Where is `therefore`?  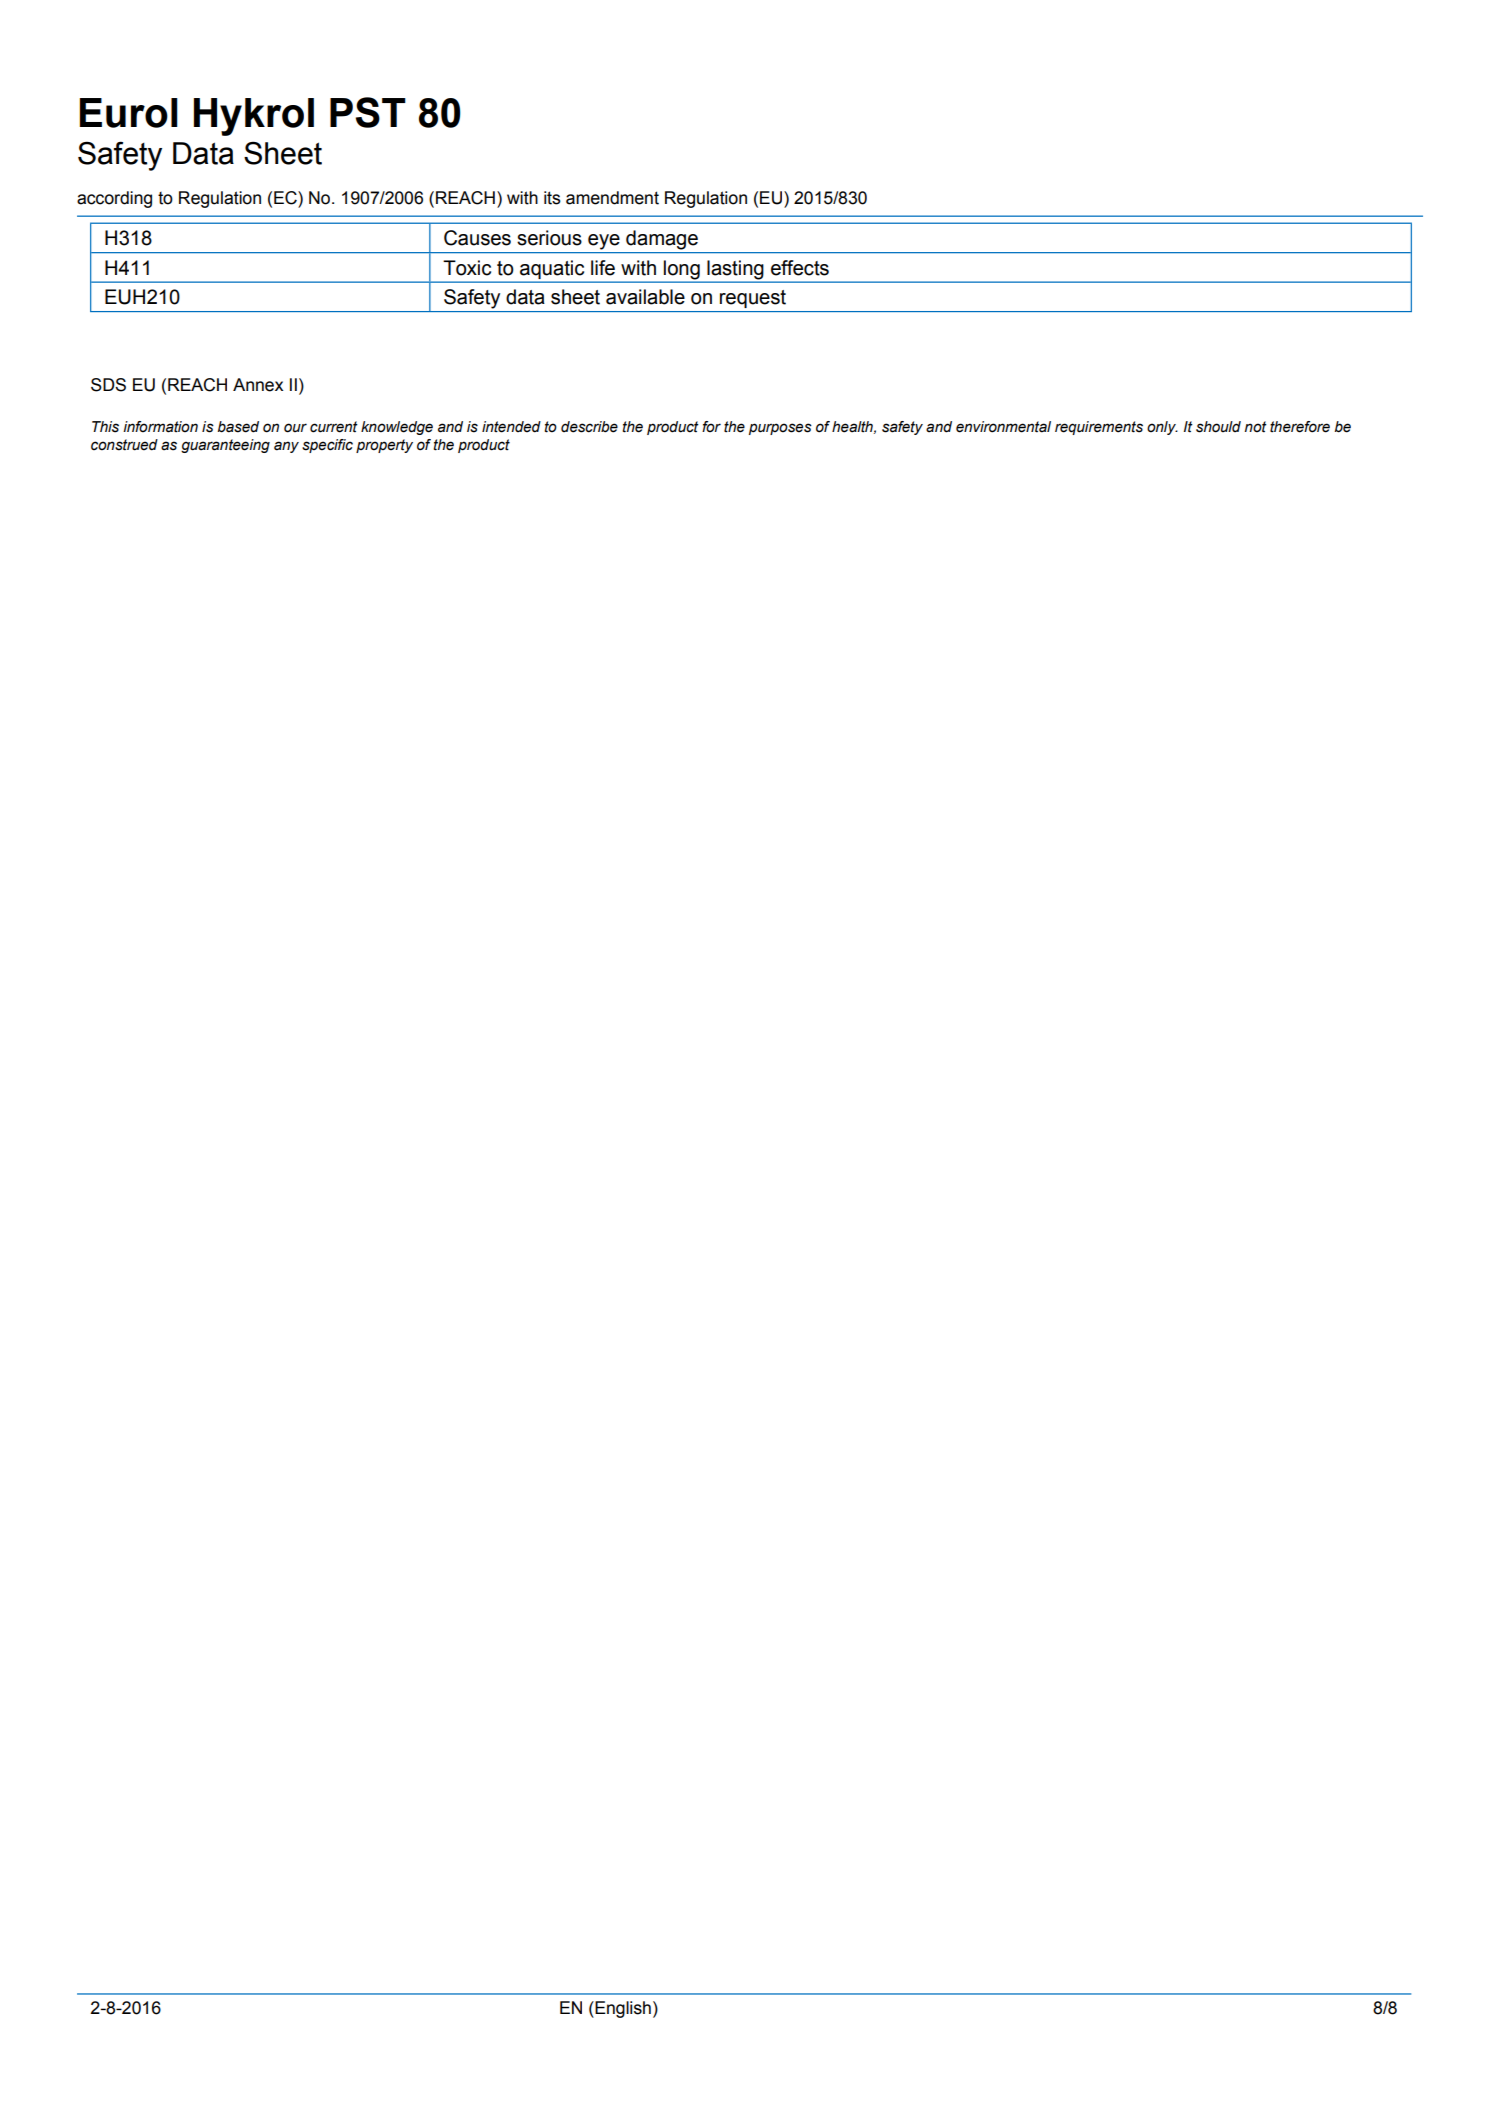 therefore is located at coordinates (1300, 427).
